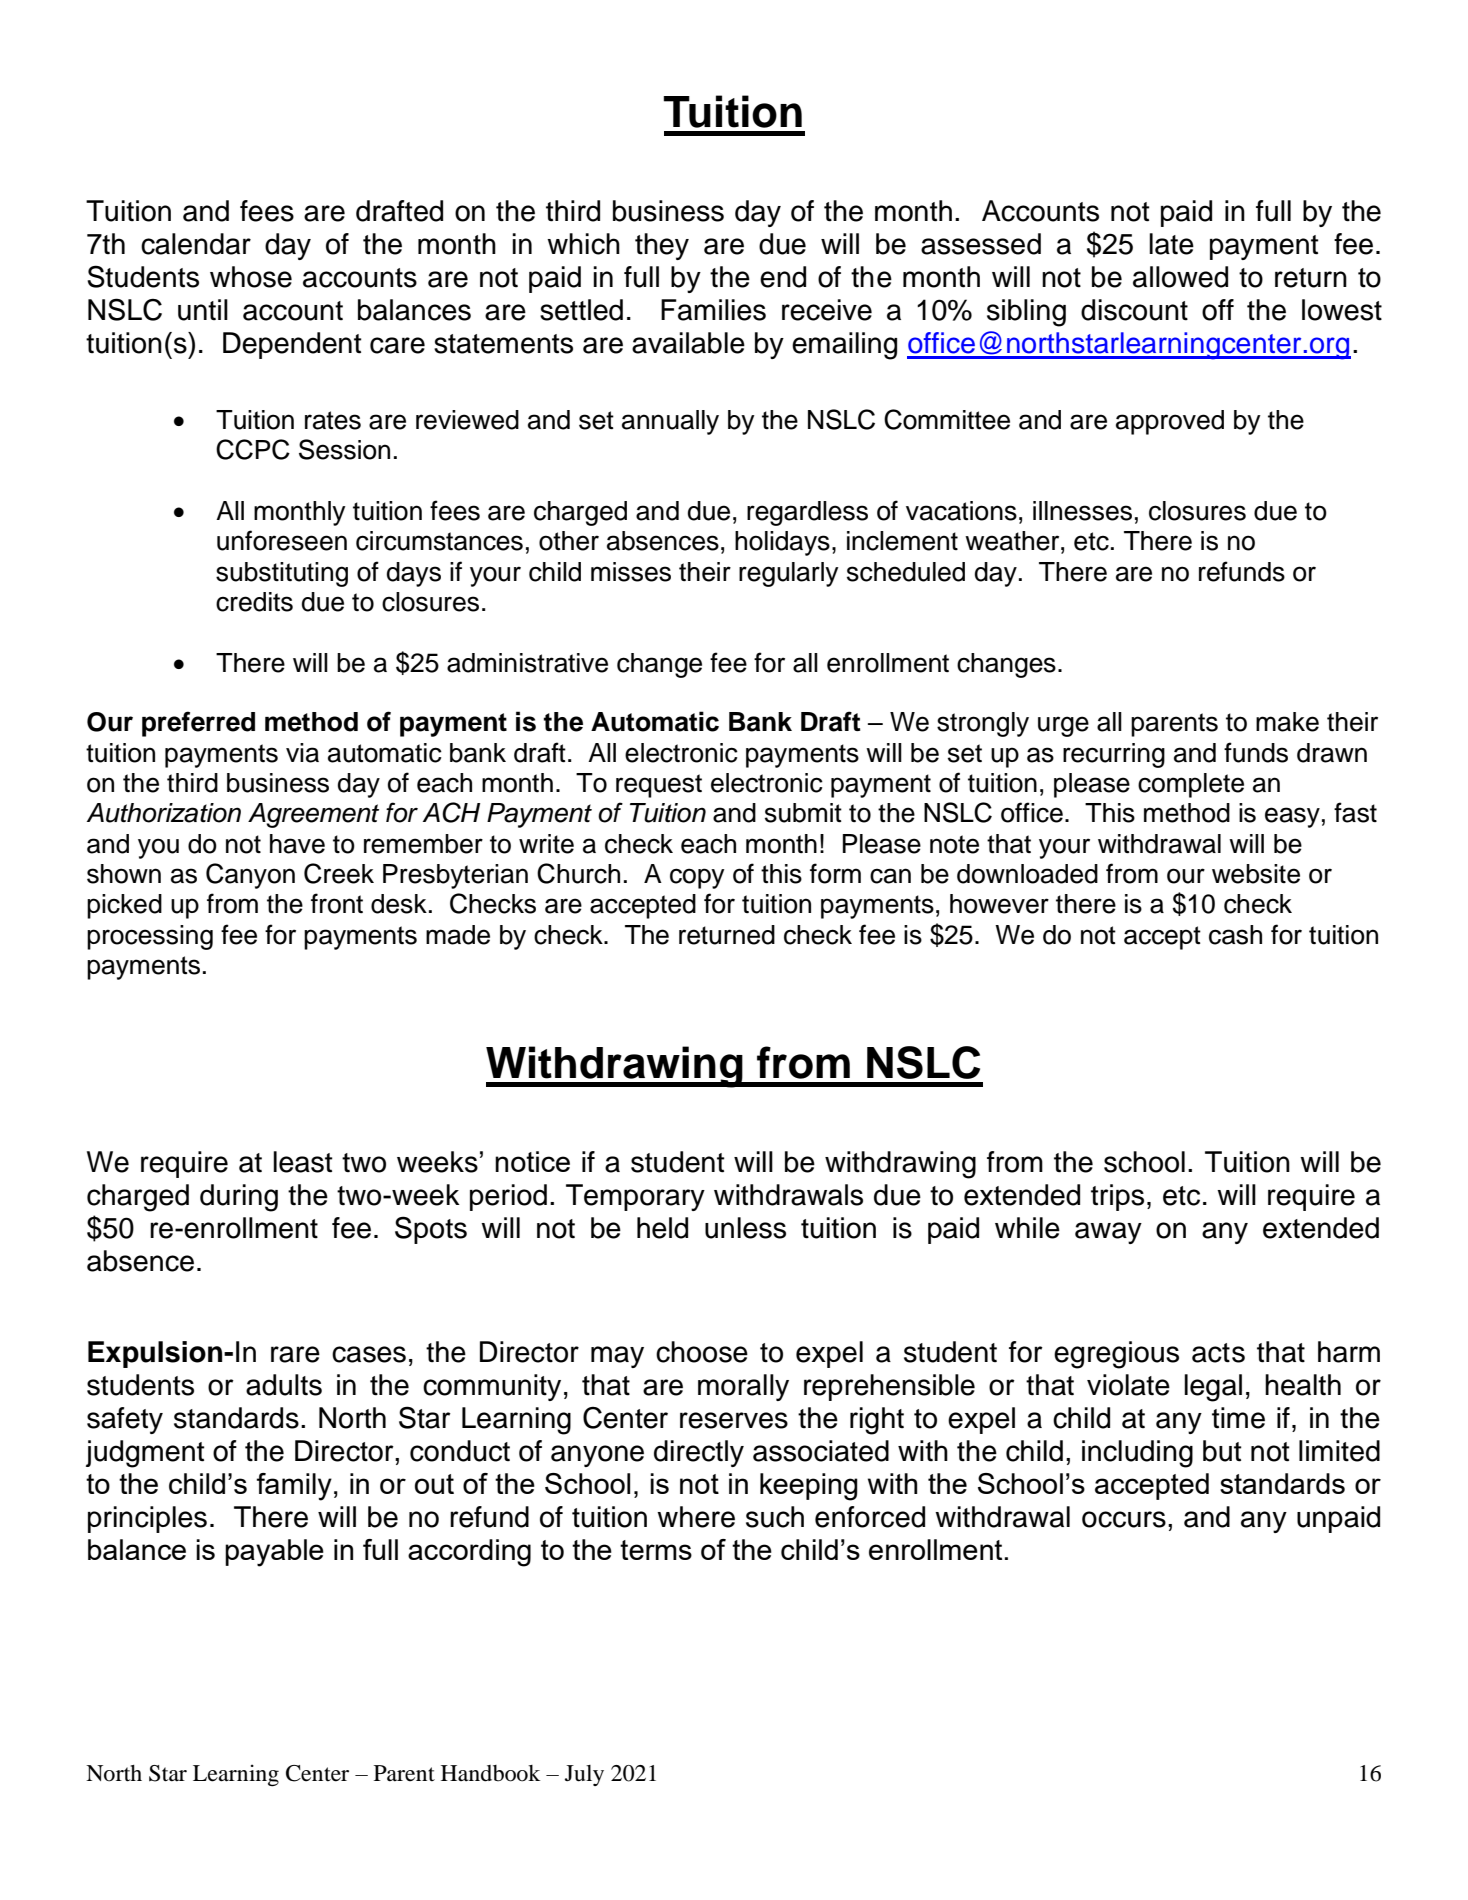  What do you see at coordinates (251, 277) in the screenshot?
I see `whose` at bounding box center [251, 277].
